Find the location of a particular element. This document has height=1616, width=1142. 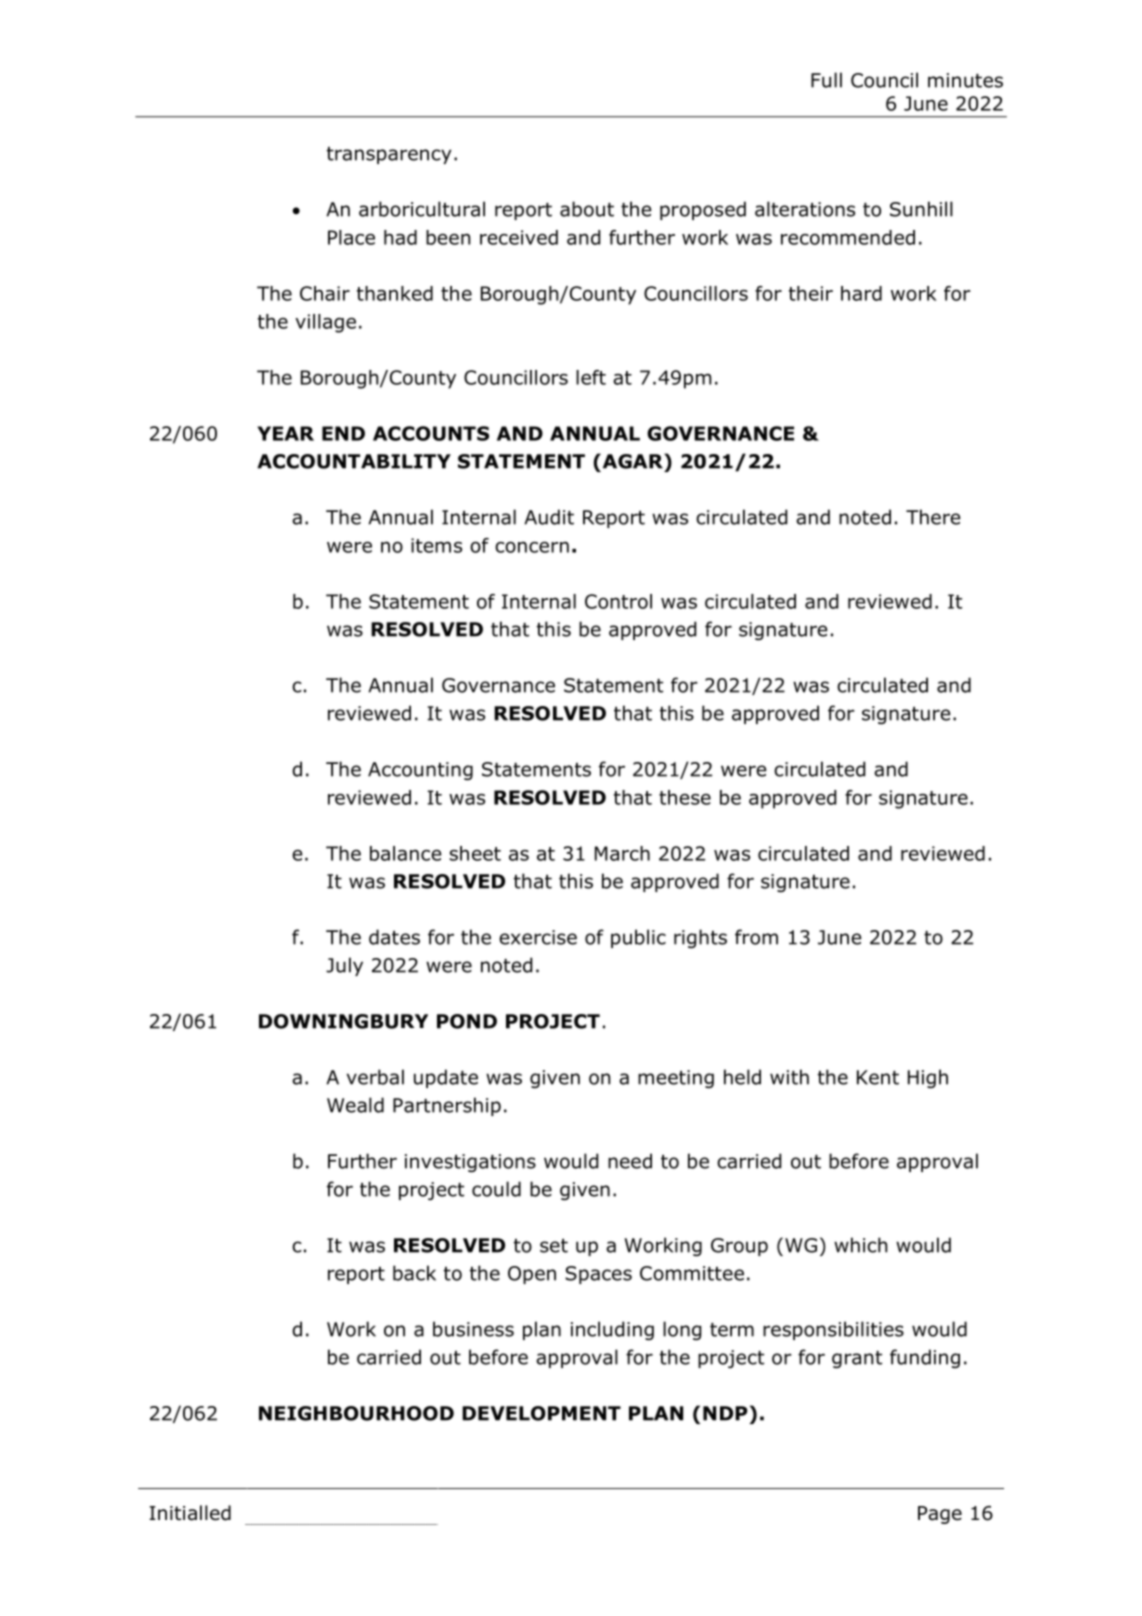

Accounting is located at coordinates (420, 771).
